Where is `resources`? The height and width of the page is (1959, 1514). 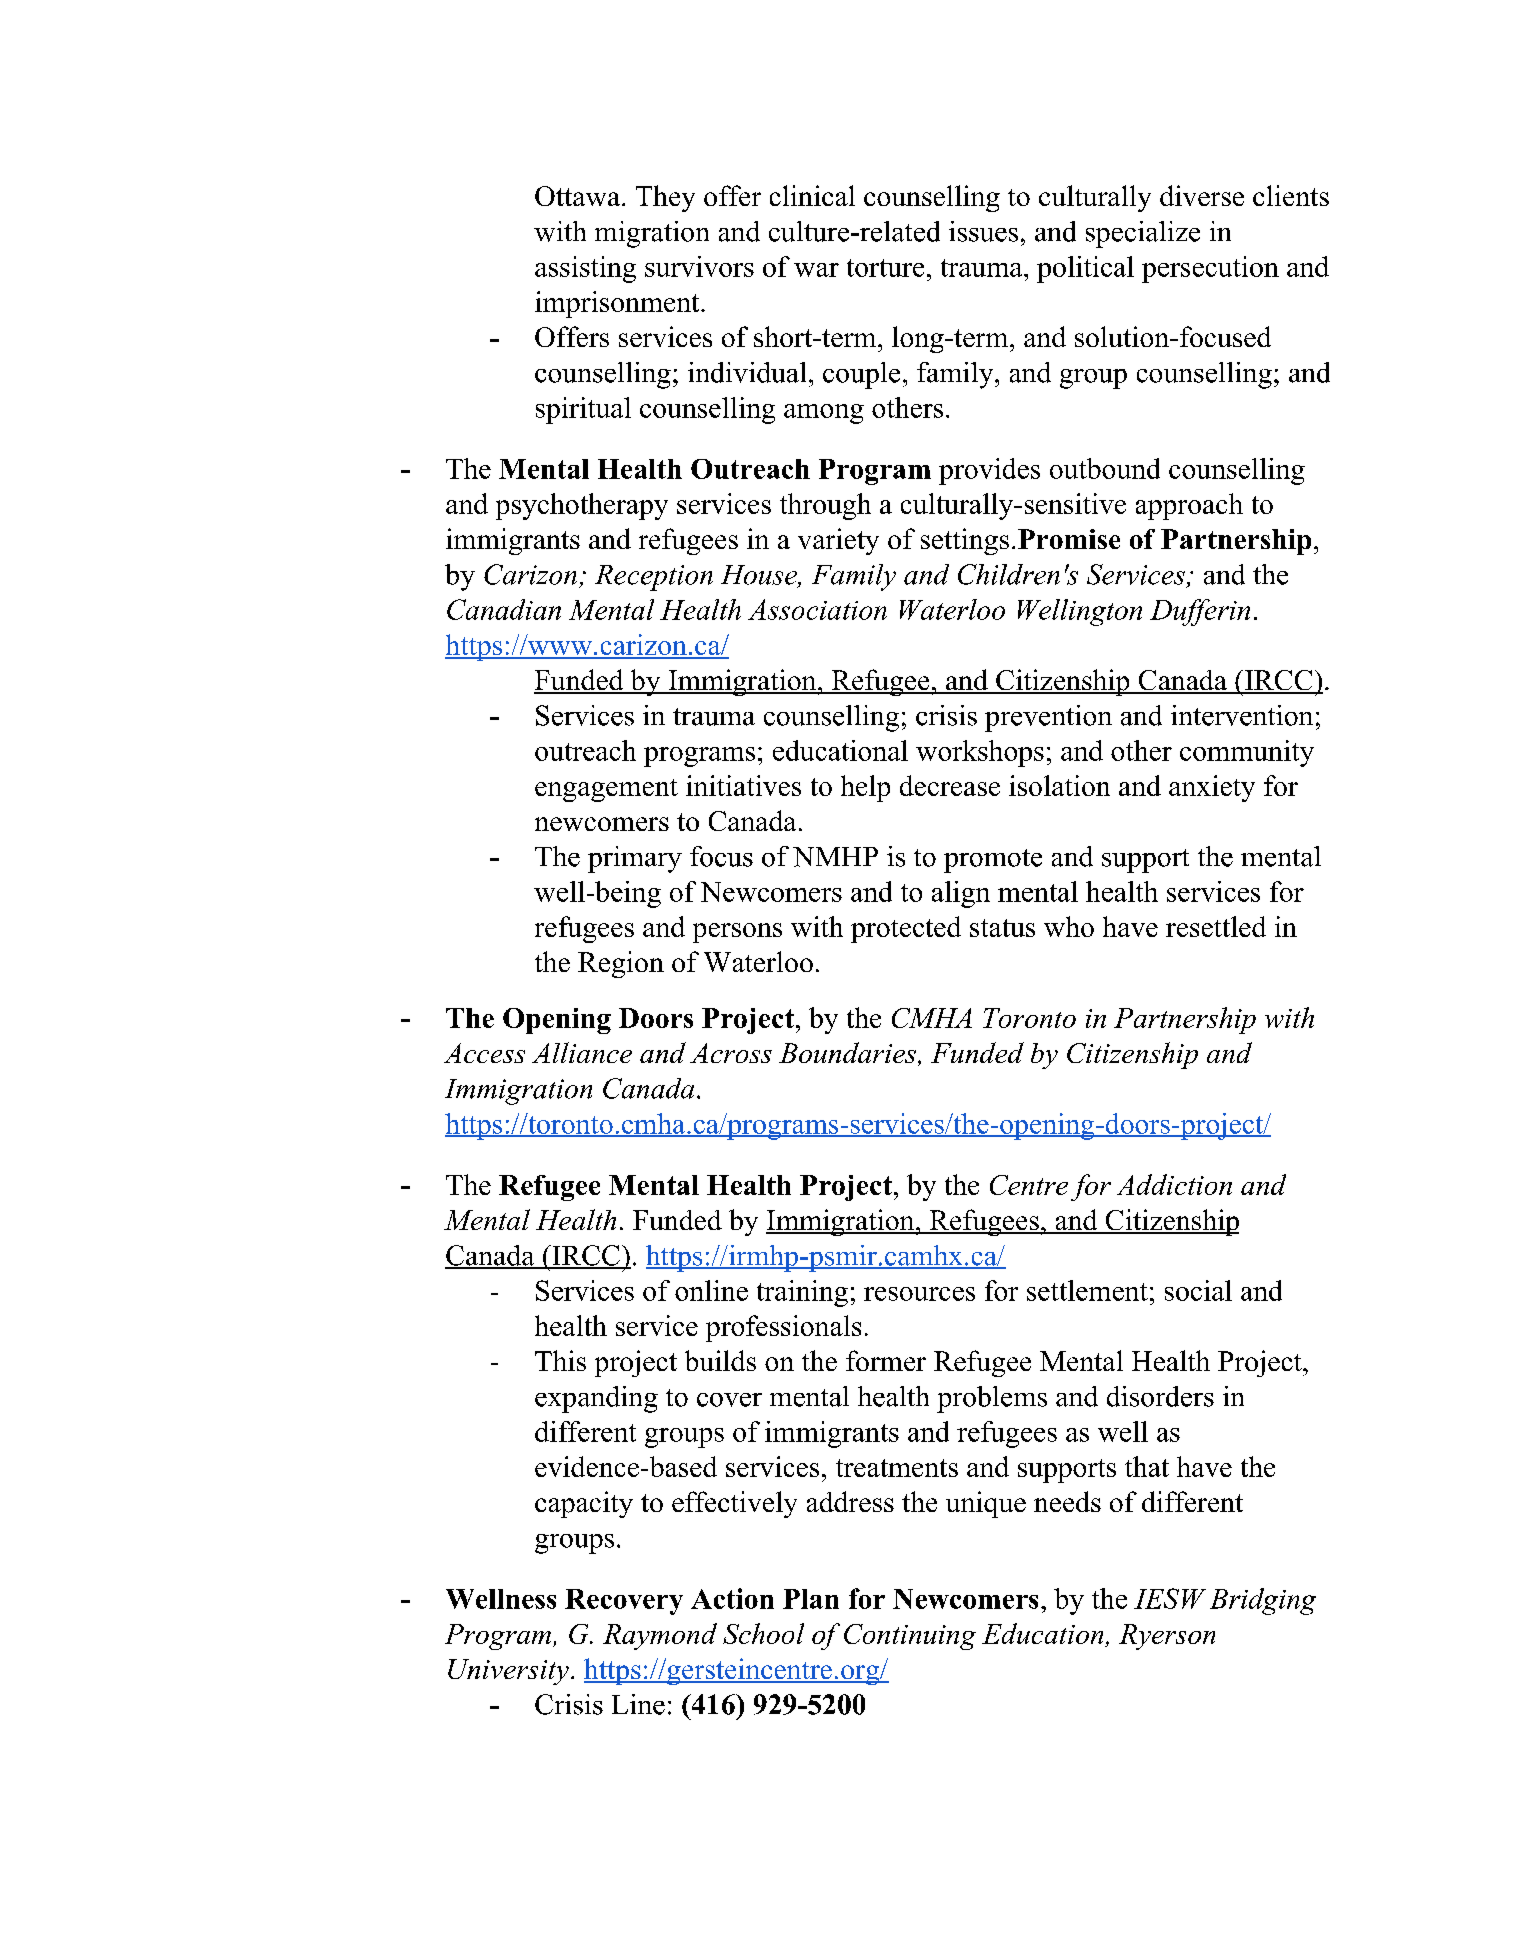
resources is located at coordinates (919, 1294).
